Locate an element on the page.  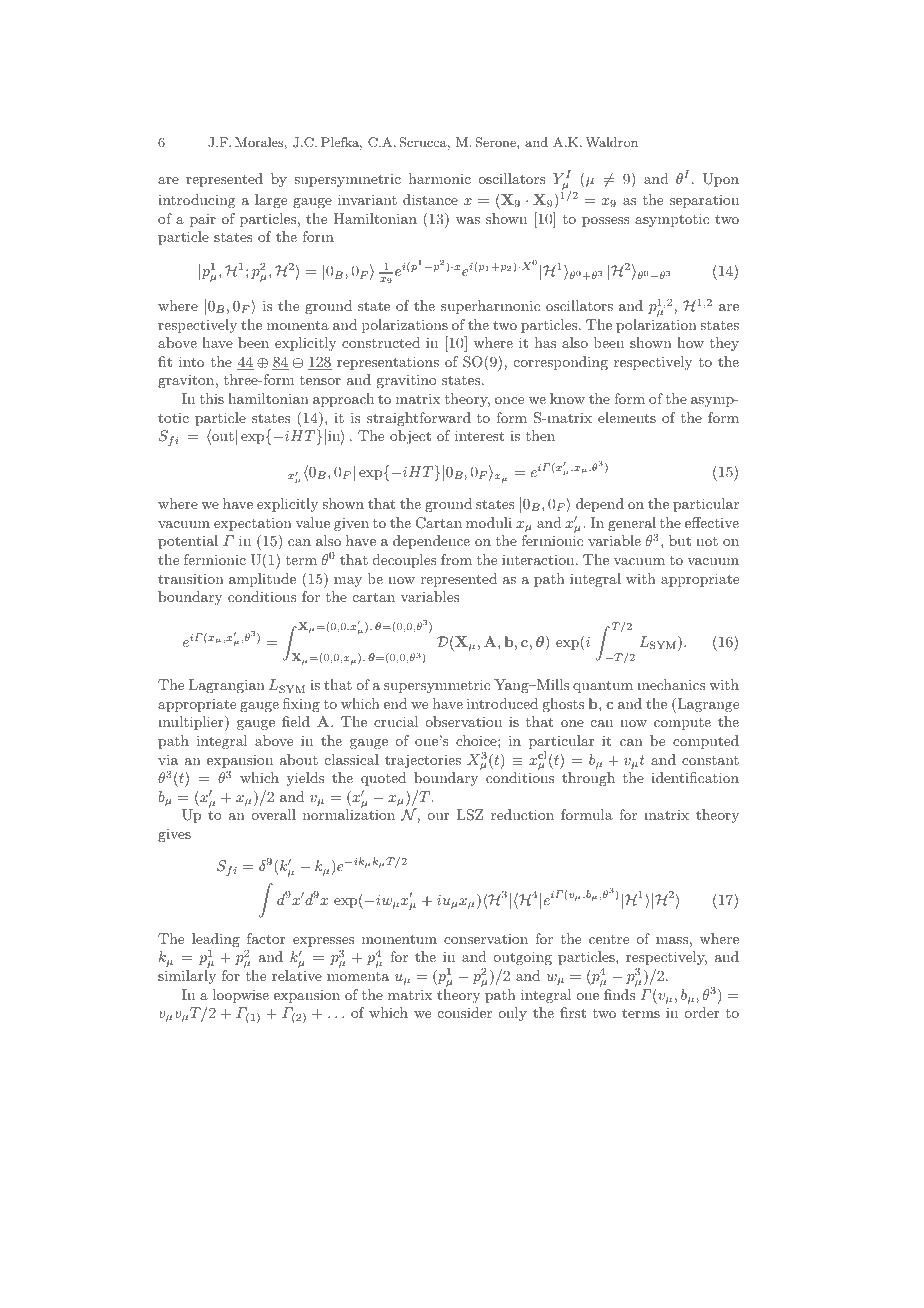
finds is located at coordinates (619, 994).
